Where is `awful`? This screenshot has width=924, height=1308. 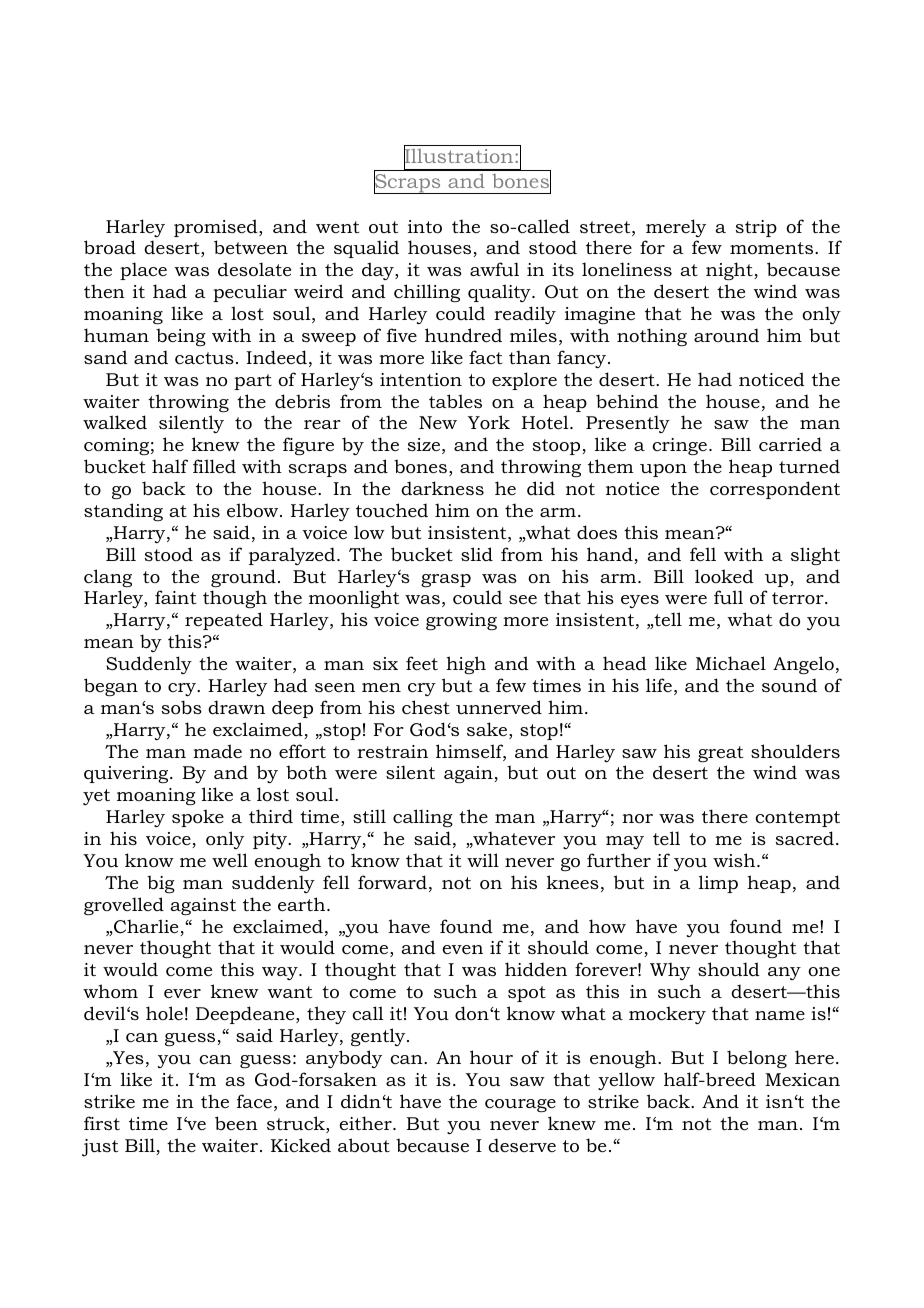
awful is located at coordinates (494, 269).
